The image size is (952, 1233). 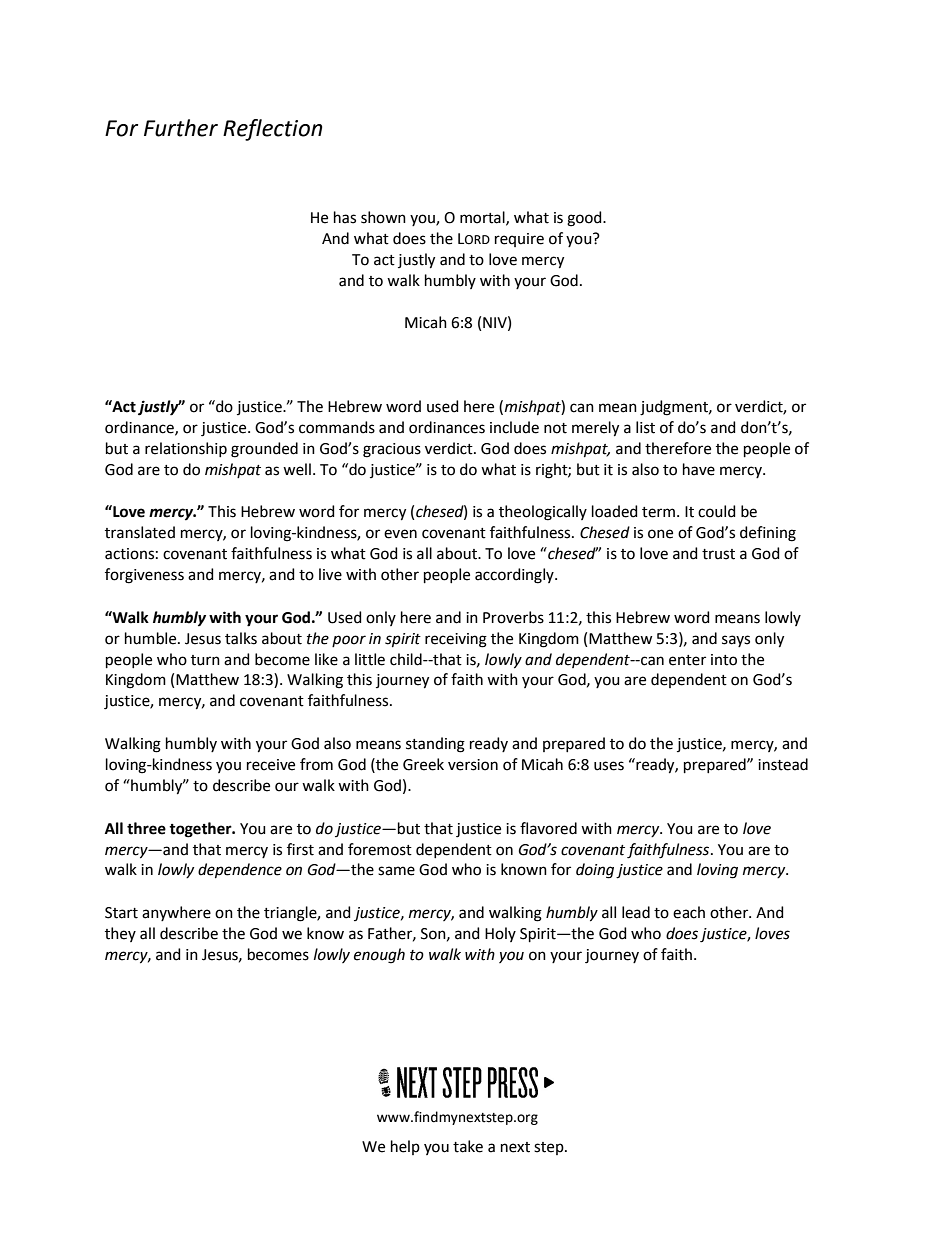 I want to click on shown, so click(x=383, y=217).
